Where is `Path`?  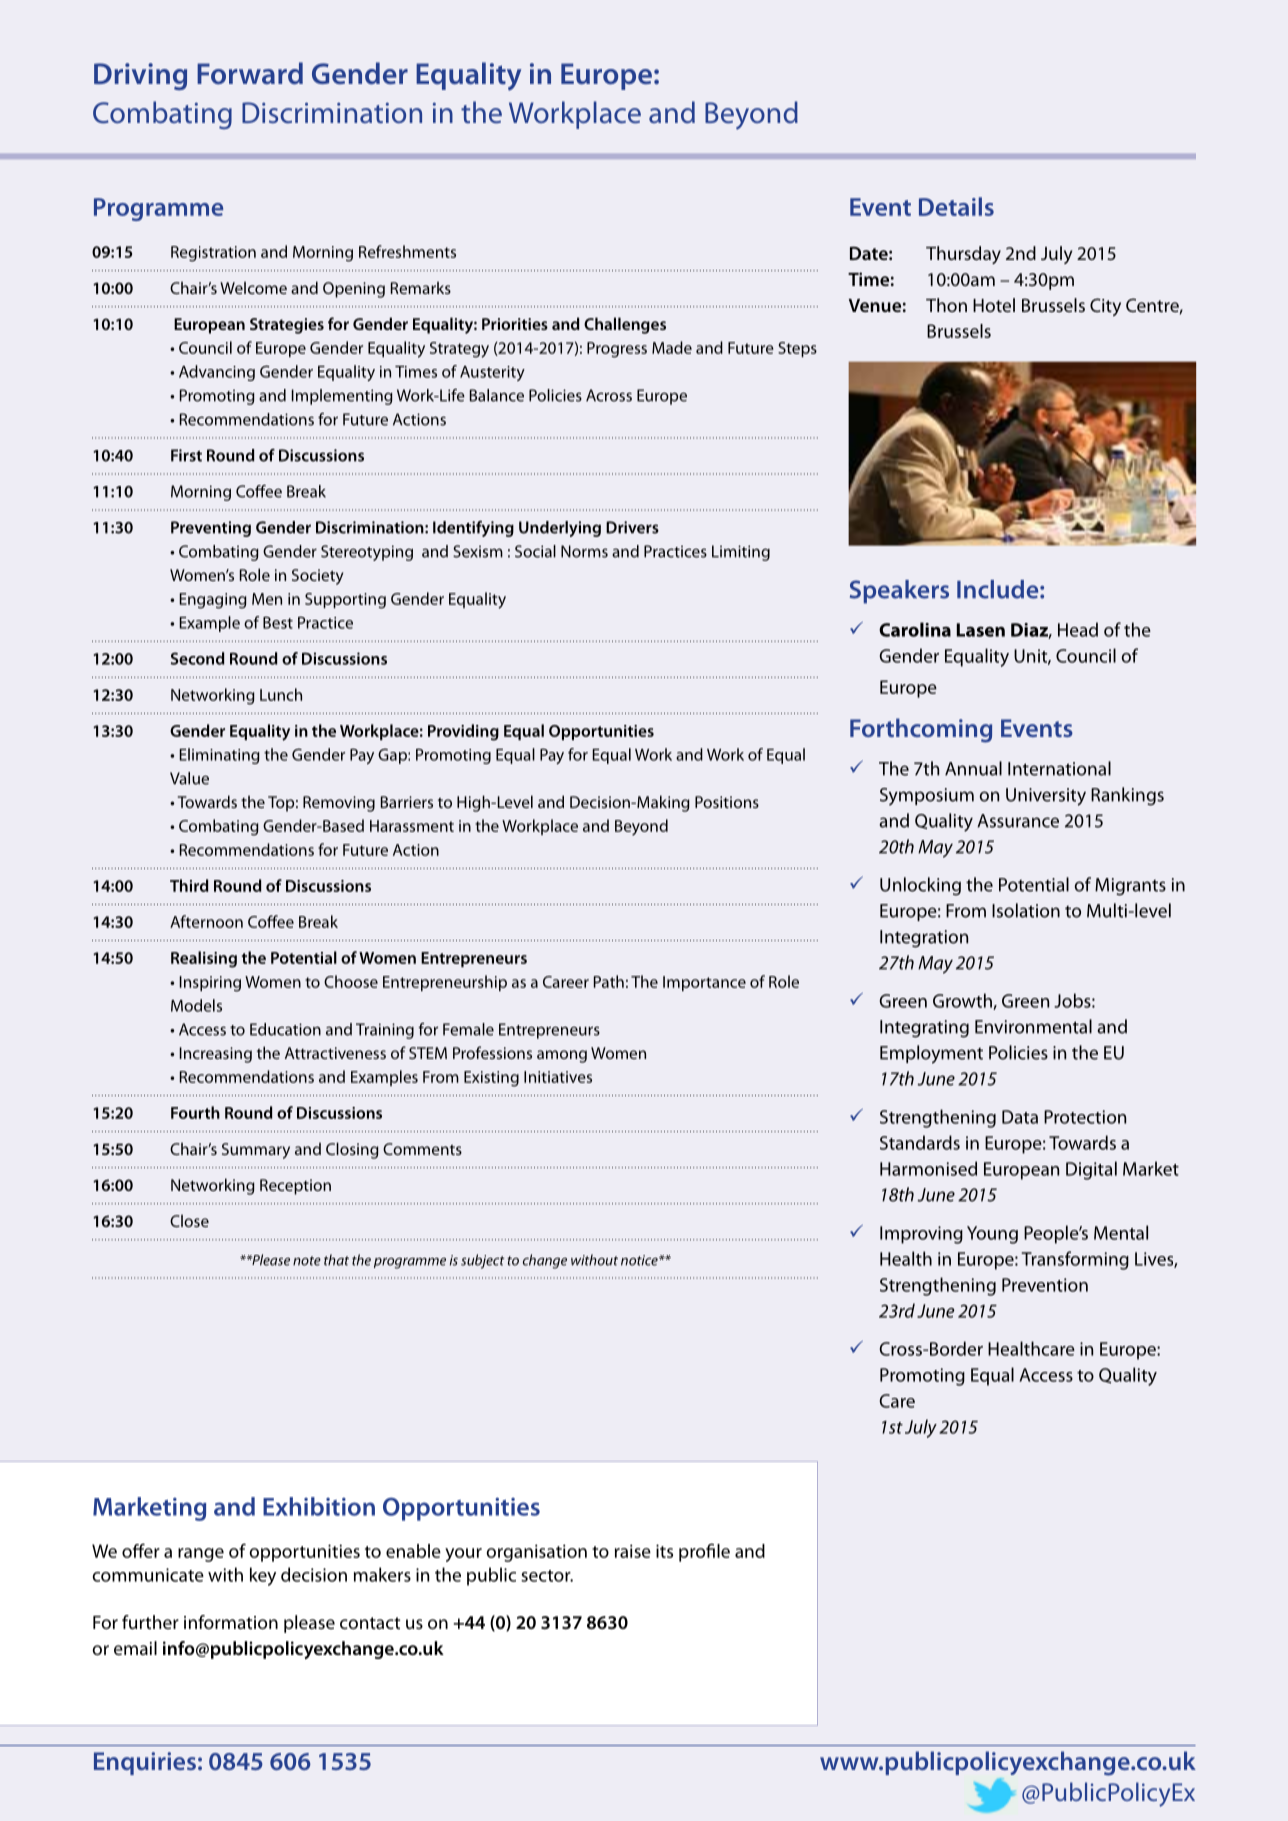
Path is located at coordinates (609, 981).
